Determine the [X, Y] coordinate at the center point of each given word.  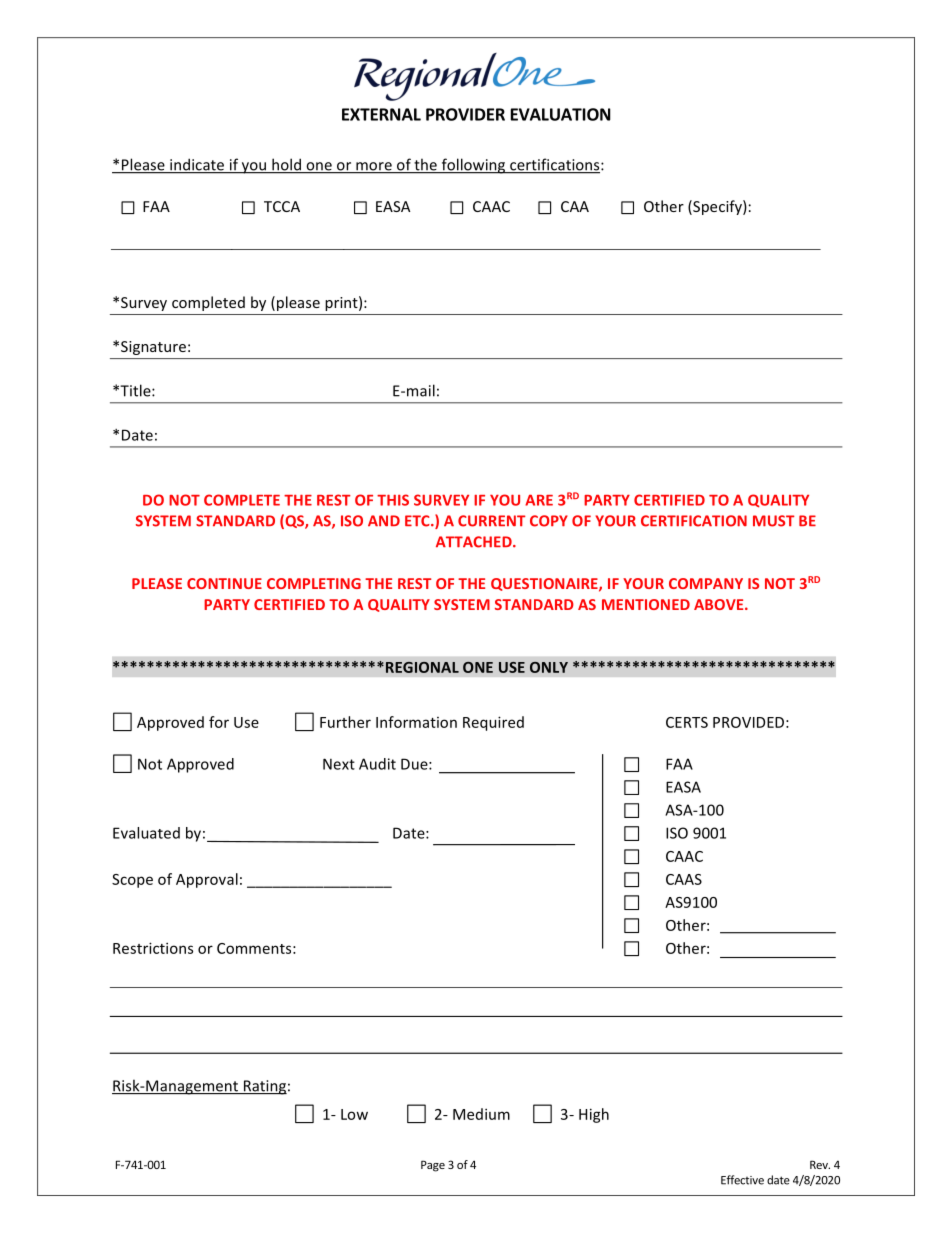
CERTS [687, 722]
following [473, 166]
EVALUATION [561, 114]
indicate [197, 165]
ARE [539, 500]
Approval [207, 880]
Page [433, 1166]
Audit [377, 764]
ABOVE [720, 604]
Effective [742, 1180]
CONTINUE [224, 583]
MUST [774, 521]
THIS [393, 500]
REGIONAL [422, 667]
